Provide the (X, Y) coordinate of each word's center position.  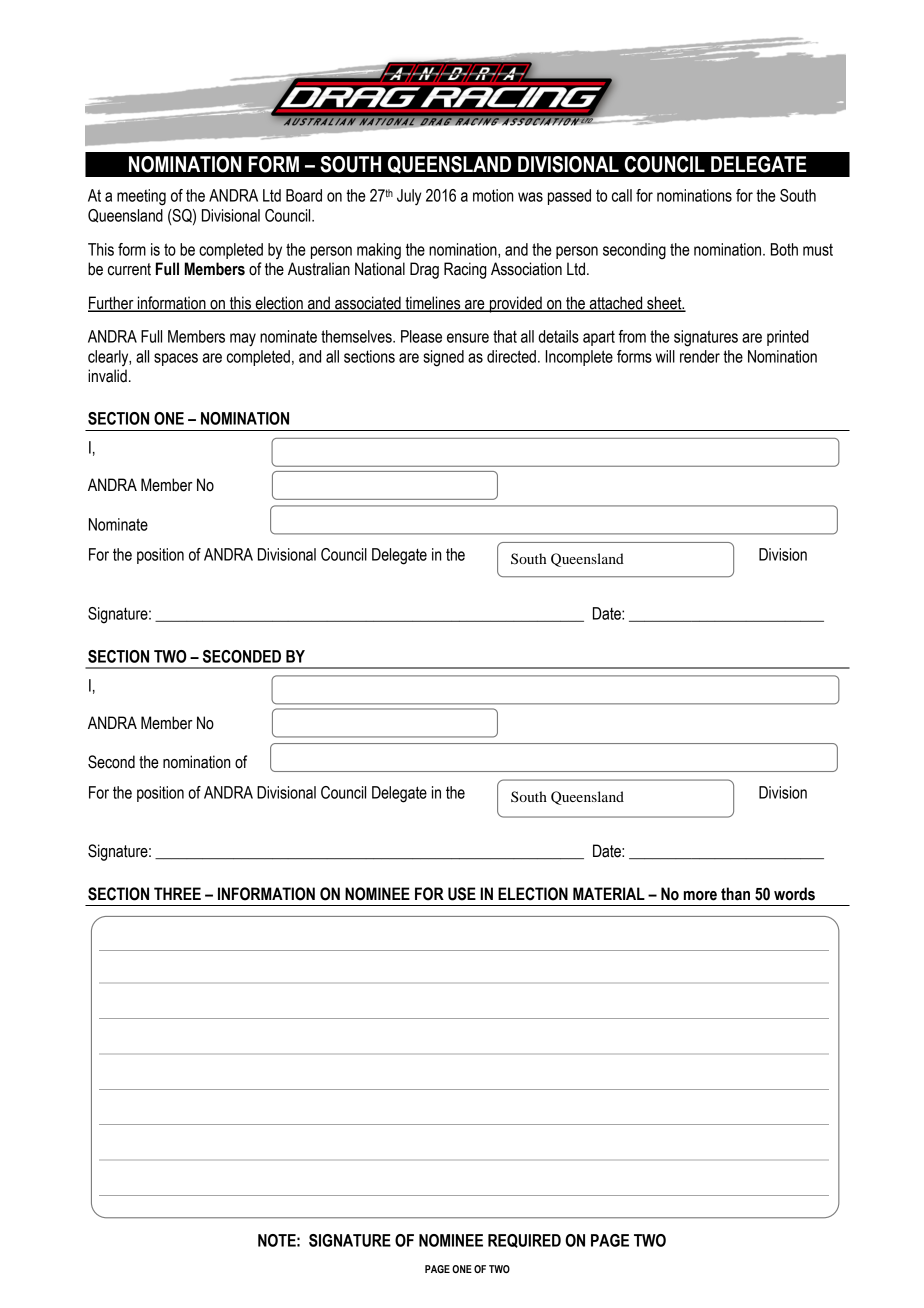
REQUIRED (524, 1241)
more (700, 896)
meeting (141, 197)
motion (493, 195)
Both (784, 249)
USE (462, 894)
